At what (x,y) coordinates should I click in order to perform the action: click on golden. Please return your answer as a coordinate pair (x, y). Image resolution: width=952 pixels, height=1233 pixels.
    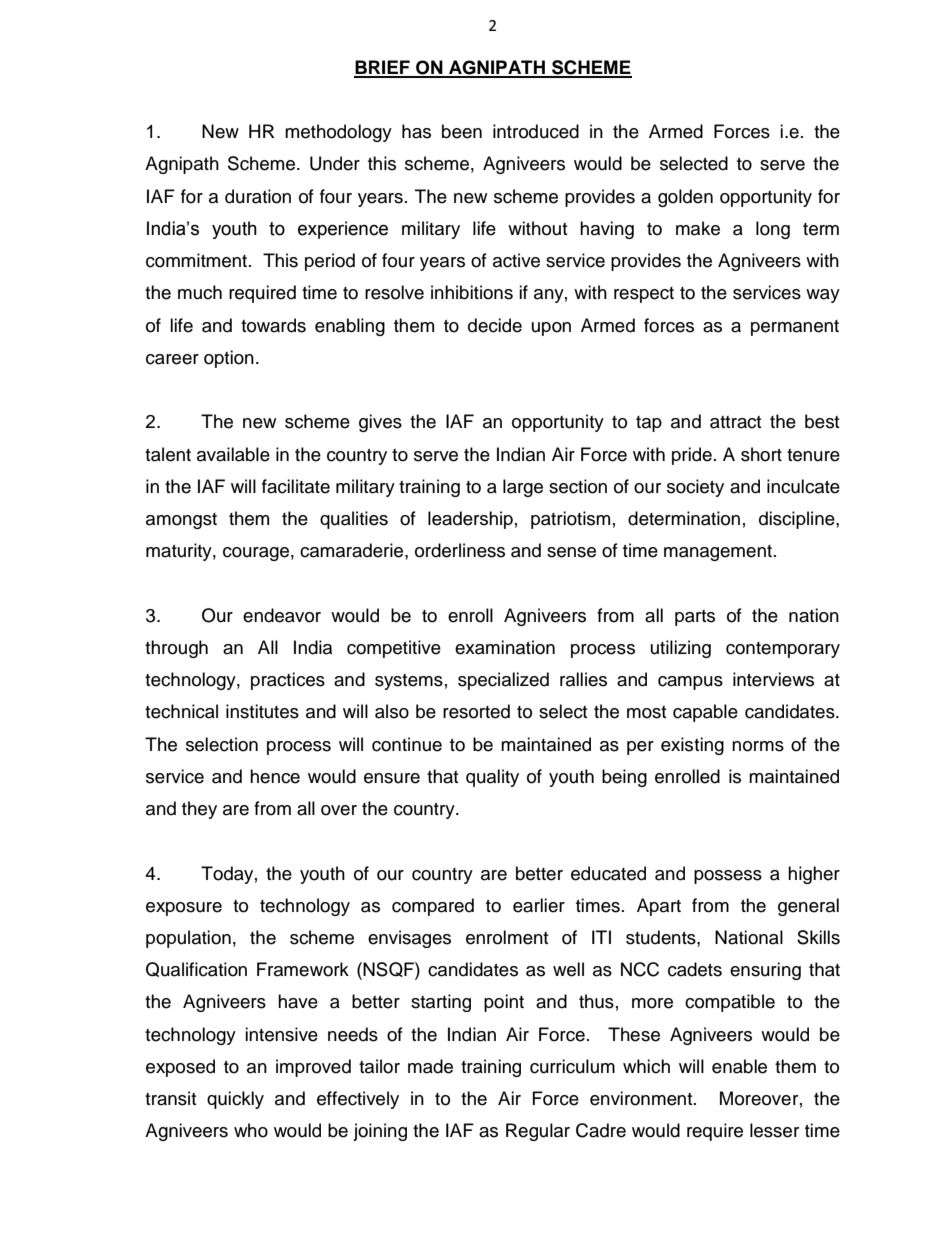
    Looking at the image, I should click on (685, 198).
